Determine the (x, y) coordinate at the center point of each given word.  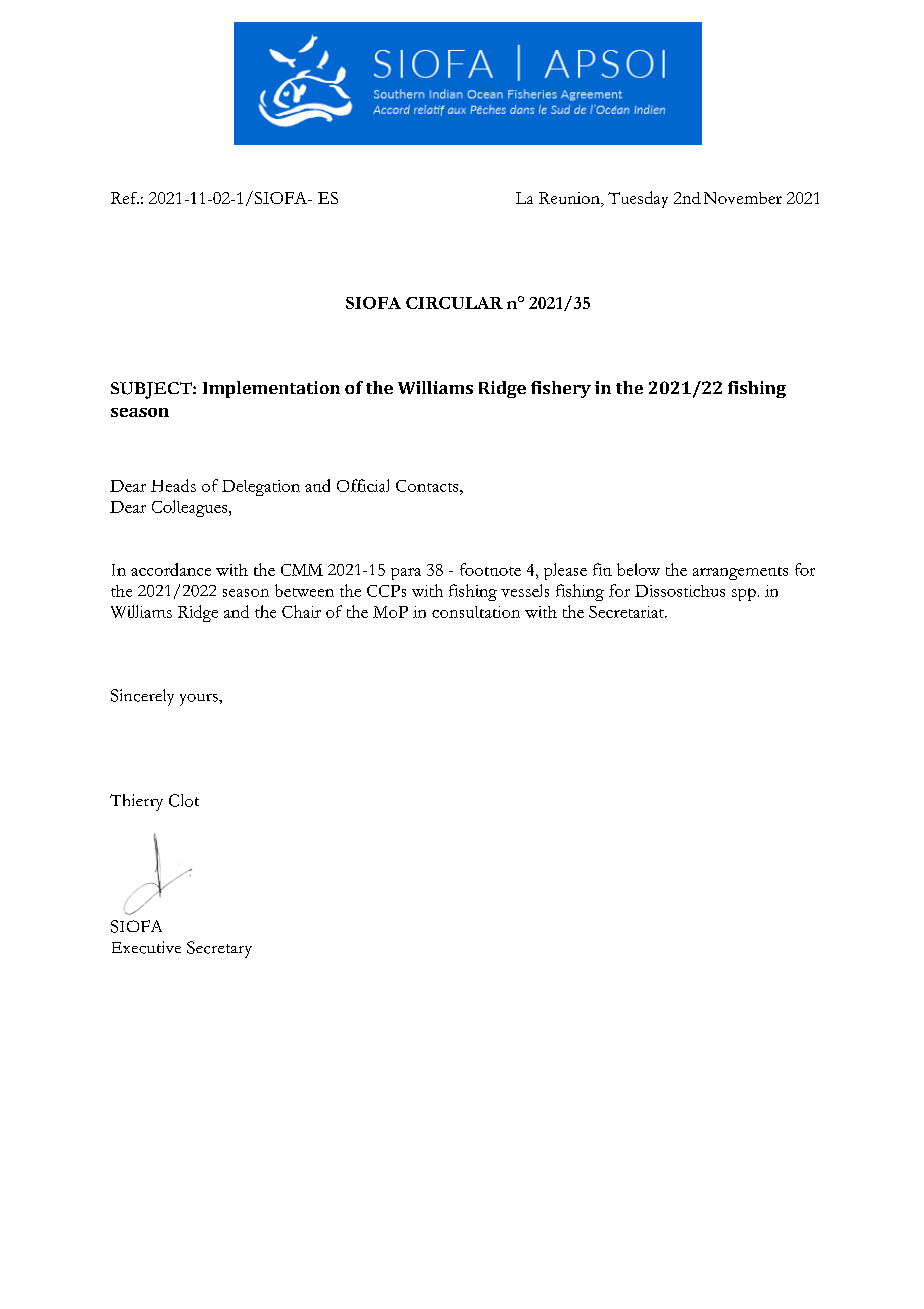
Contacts (428, 486)
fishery (561, 389)
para (406, 574)
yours (200, 700)
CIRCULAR (454, 303)
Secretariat (627, 612)
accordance (171, 569)
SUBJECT (152, 390)
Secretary (219, 949)
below (638, 569)
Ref (125, 198)
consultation (476, 612)
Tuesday (638, 199)
